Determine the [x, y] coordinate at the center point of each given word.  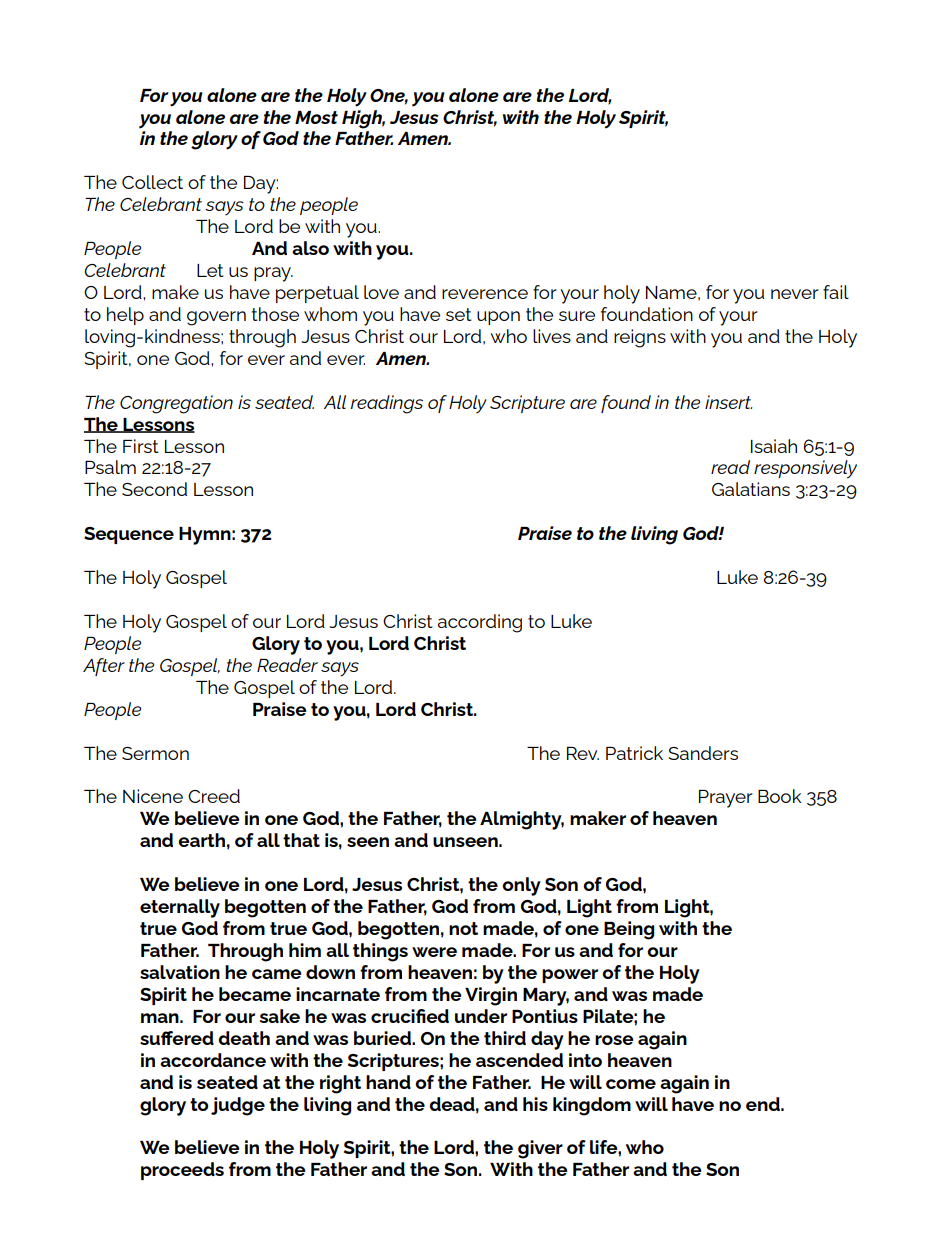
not [463, 928]
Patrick [634, 753]
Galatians [751, 489]
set [459, 314]
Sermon [155, 753]
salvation [180, 972]
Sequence [129, 535]
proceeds [182, 1171]
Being [629, 930]
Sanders [703, 753]
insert [728, 402]
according [480, 623]
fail [836, 292]
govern [216, 318]
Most [316, 117]
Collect [152, 182]
